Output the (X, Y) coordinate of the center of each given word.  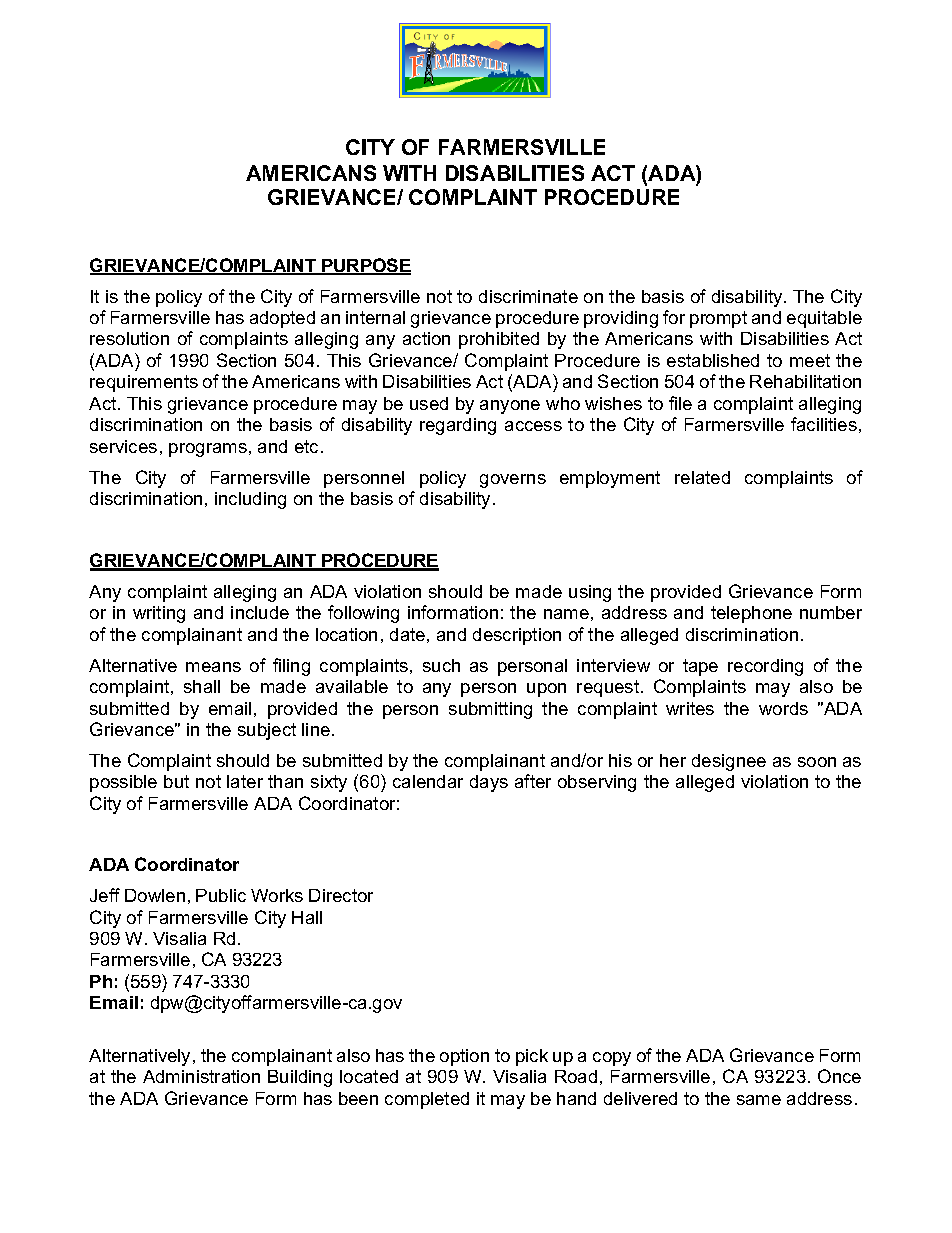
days (489, 783)
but (176, 781)
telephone (751, 614)
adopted (282, 319)
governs (513, 481)
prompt (718, 319)
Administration (201, 1076)
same (759, 1100)
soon (817, 762)
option (464, 1057)
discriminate (528, 296)
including (250, 500)
